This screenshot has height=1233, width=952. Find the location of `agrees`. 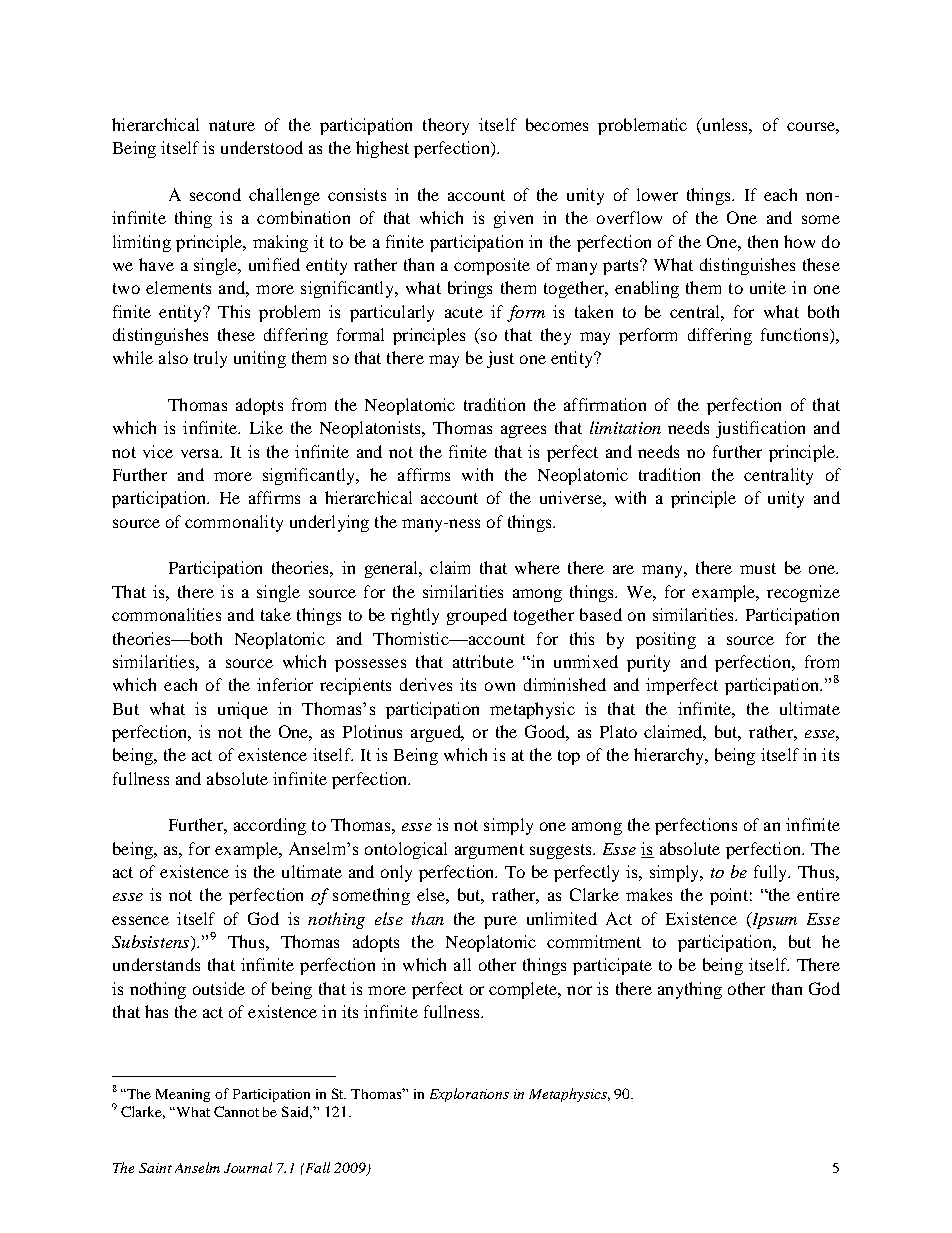

agrees is located at coordinates (523, 431).
